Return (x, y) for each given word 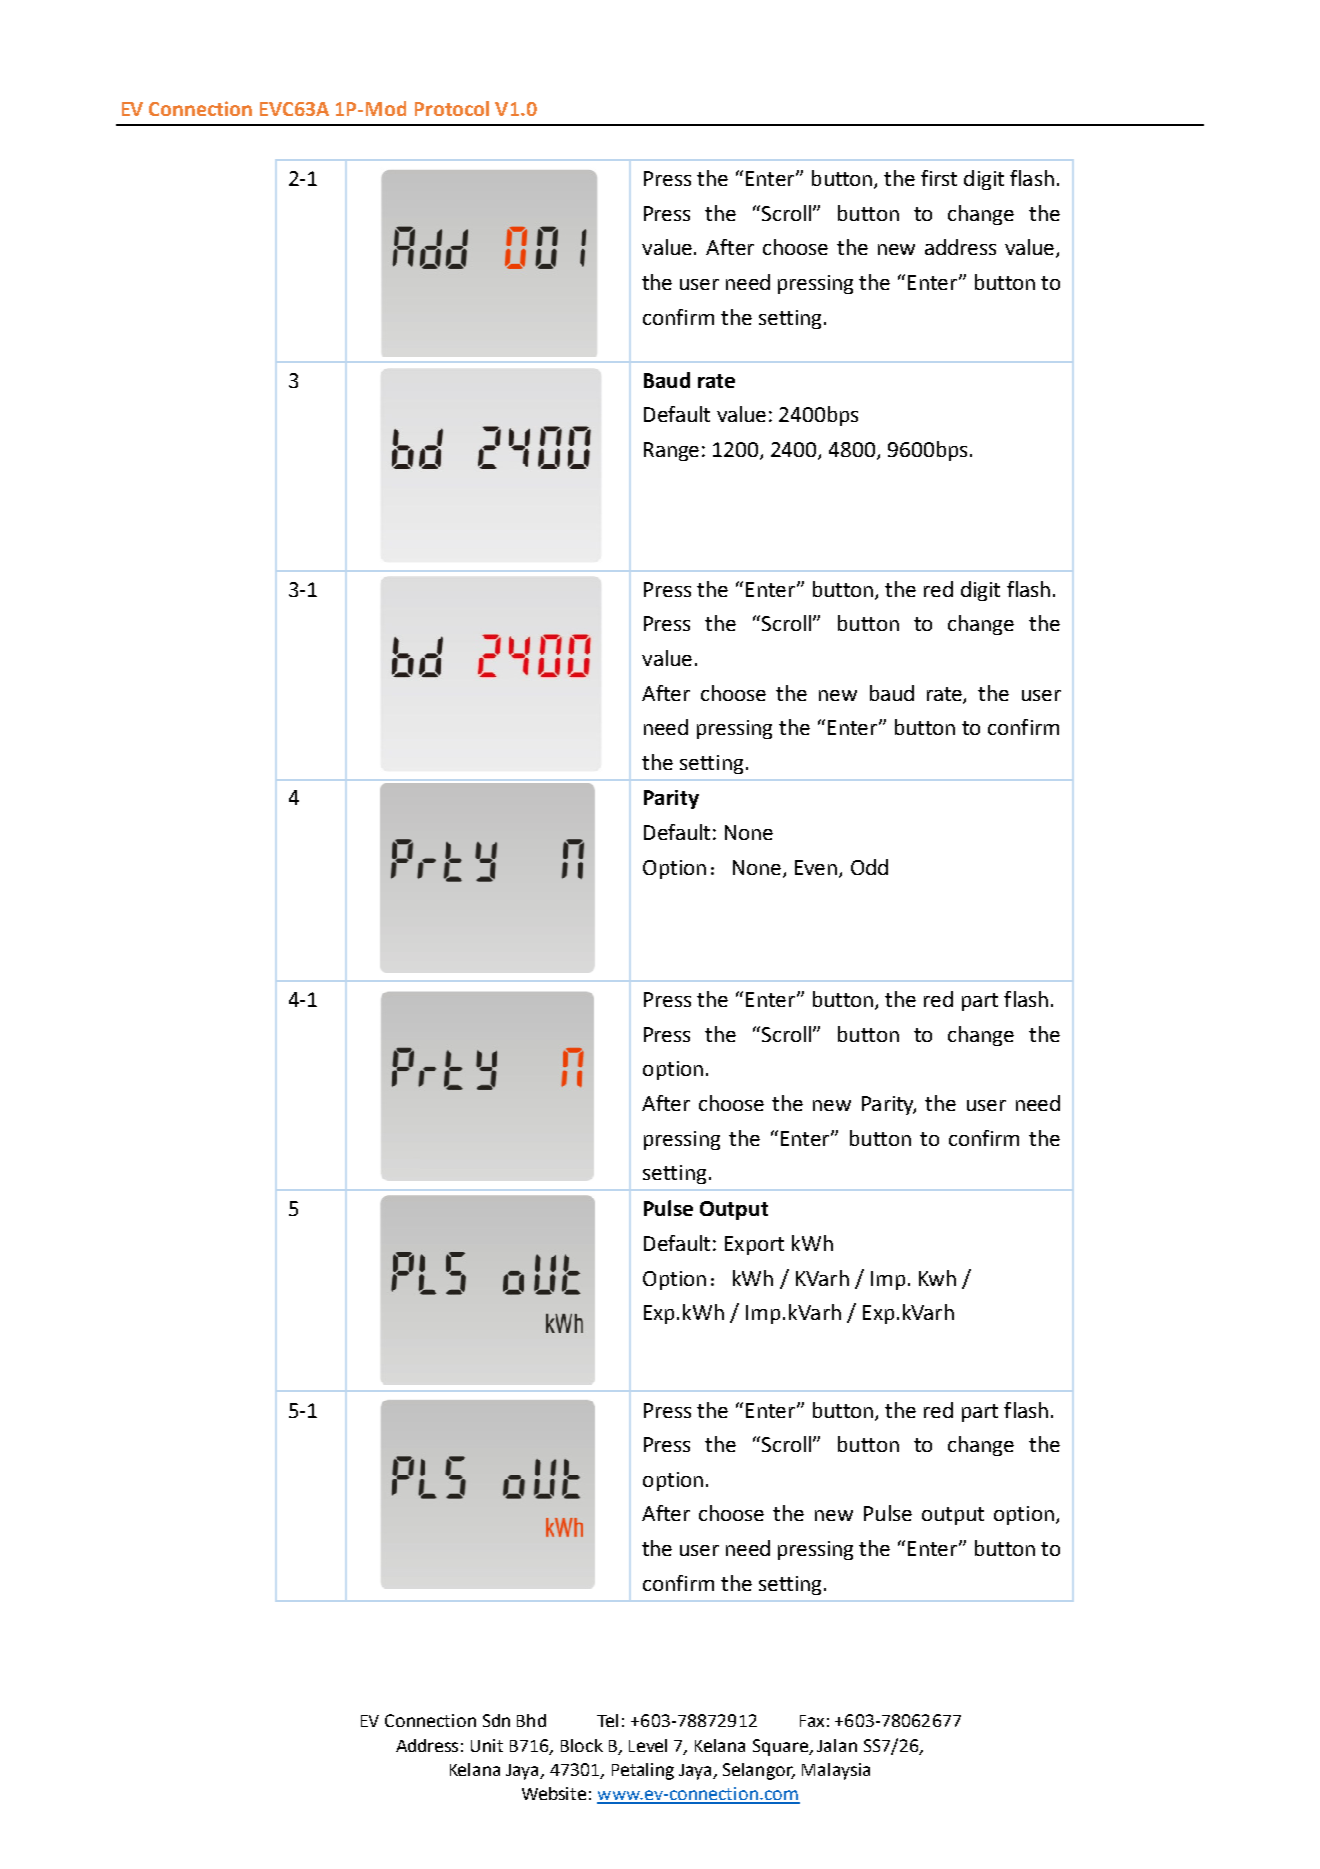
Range (671, 451)
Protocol (452, 108)
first (939, 178)
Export (754, 1245)
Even (816, 867)
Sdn (496, 1720)
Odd (869, 867)
